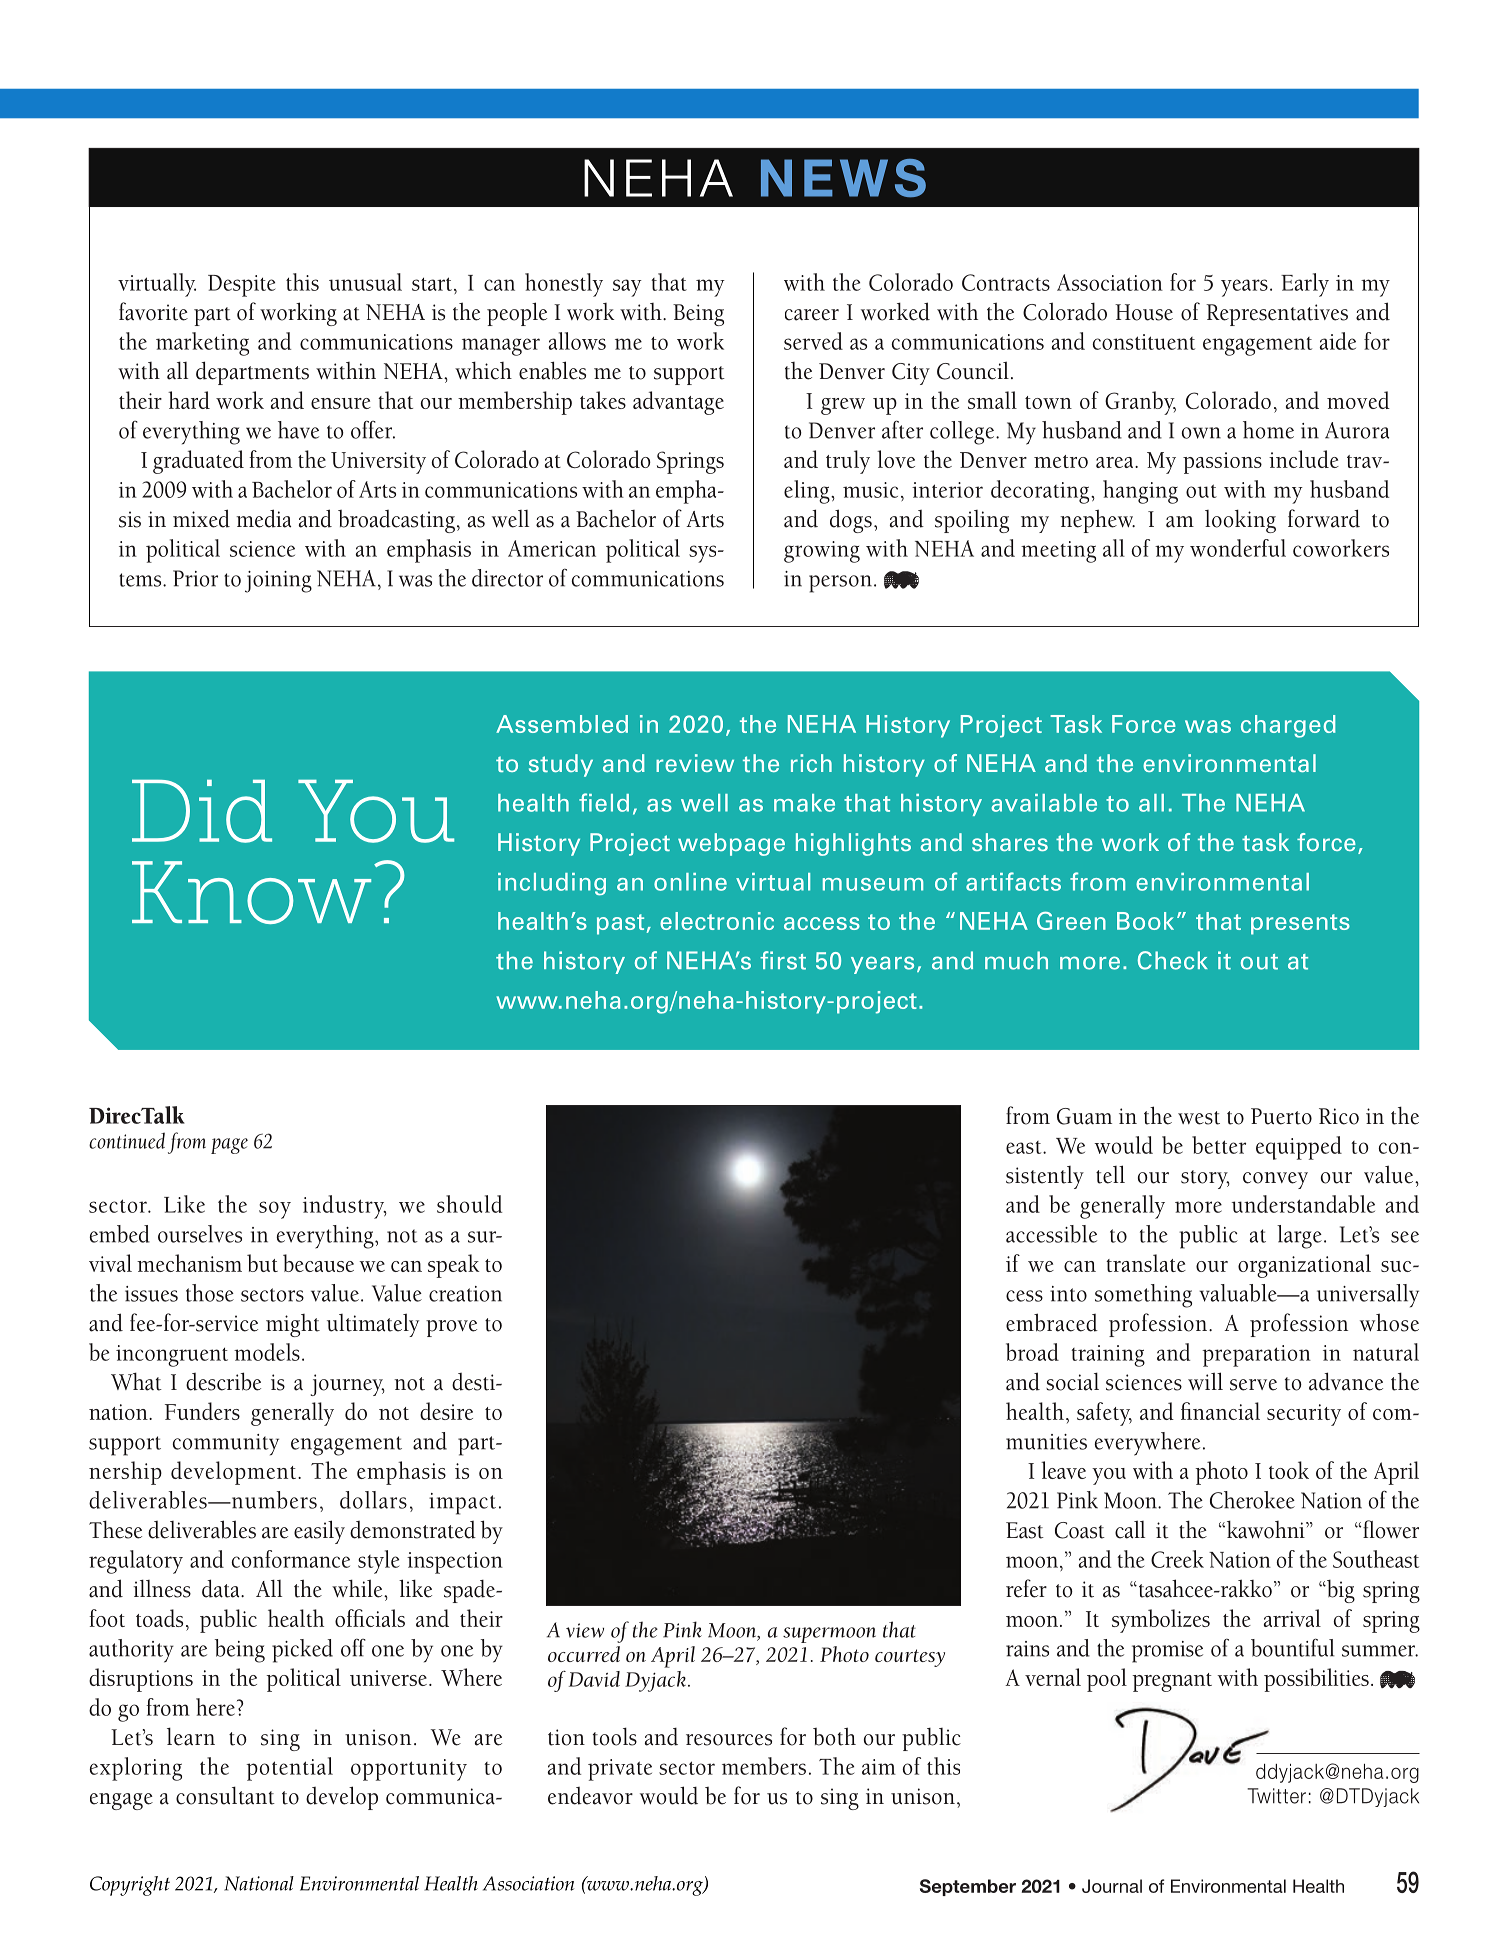  What do you see at coordinates (127, 1140) in the page?
I see `continued` at bounding box center [127, 1140].
